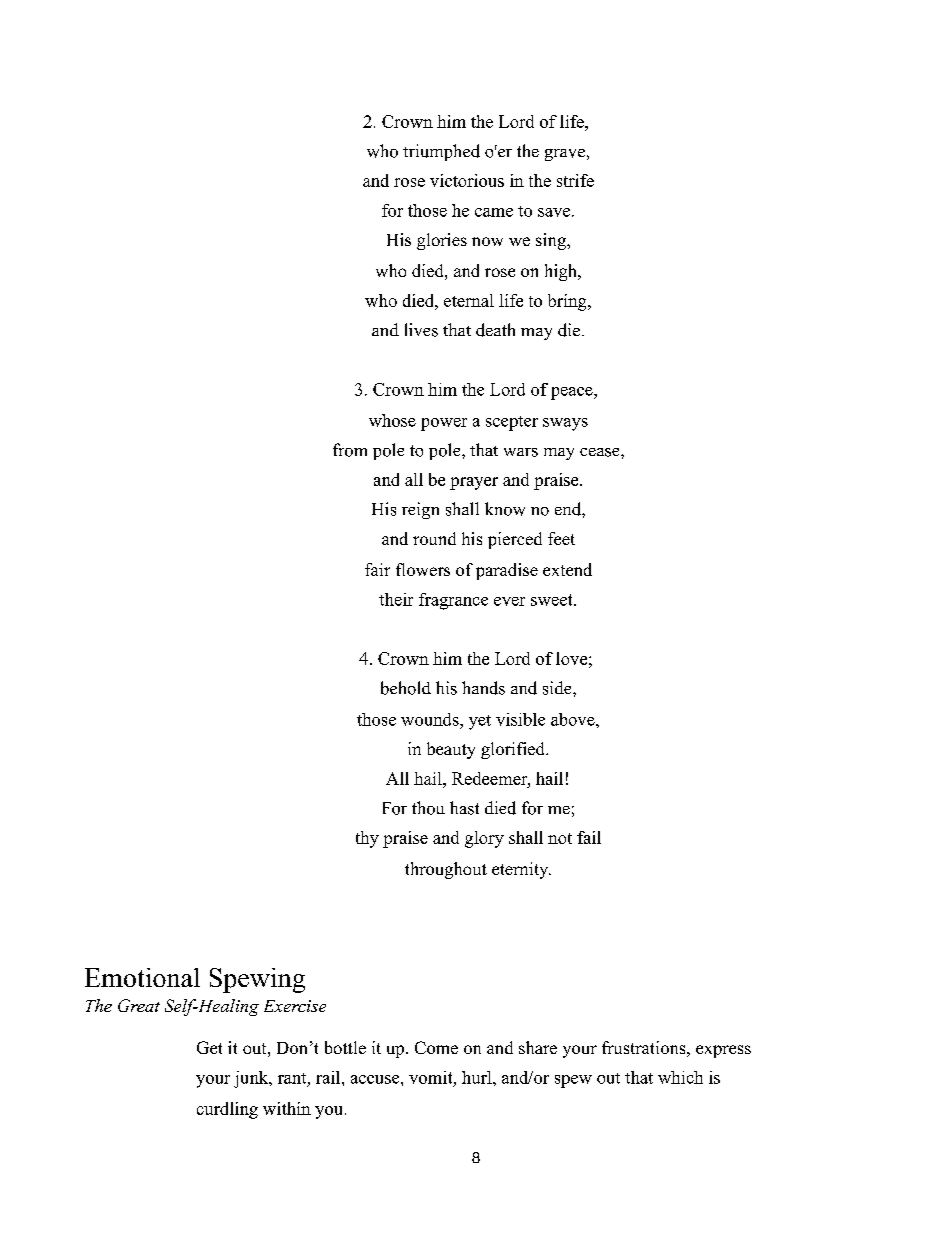 The height and width of the image is (1233, 952). Describe the element at coordinates (441, 152) in the image. I see `triumphed` at that location.
